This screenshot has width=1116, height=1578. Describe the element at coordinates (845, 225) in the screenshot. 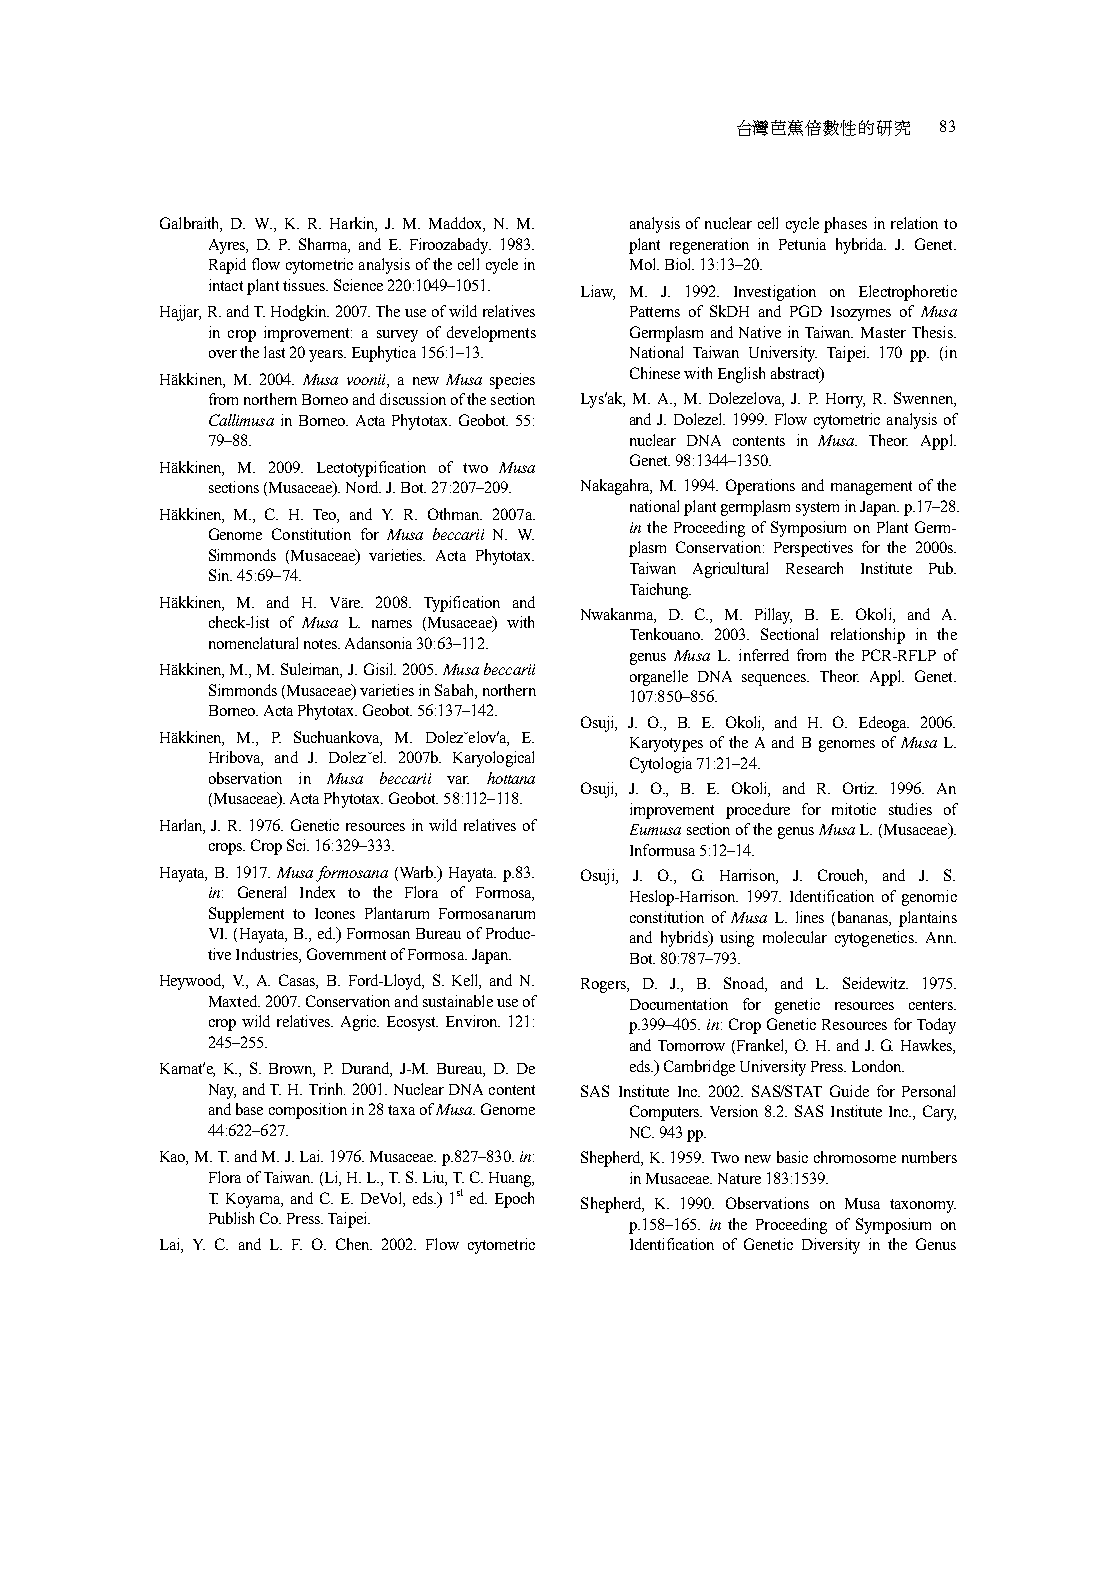

I see `phases` at that location.
